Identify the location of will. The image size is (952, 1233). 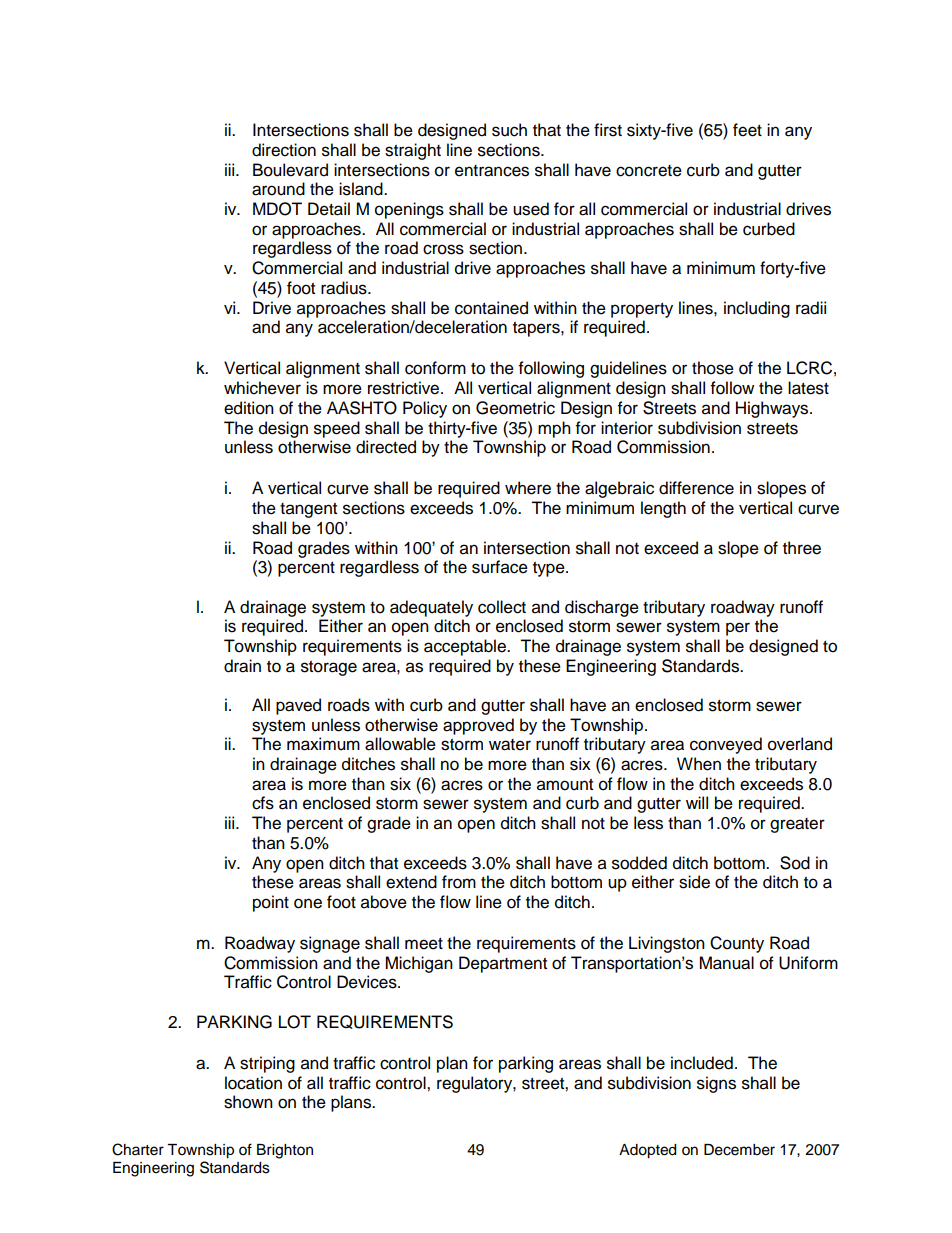
(697, 802).
